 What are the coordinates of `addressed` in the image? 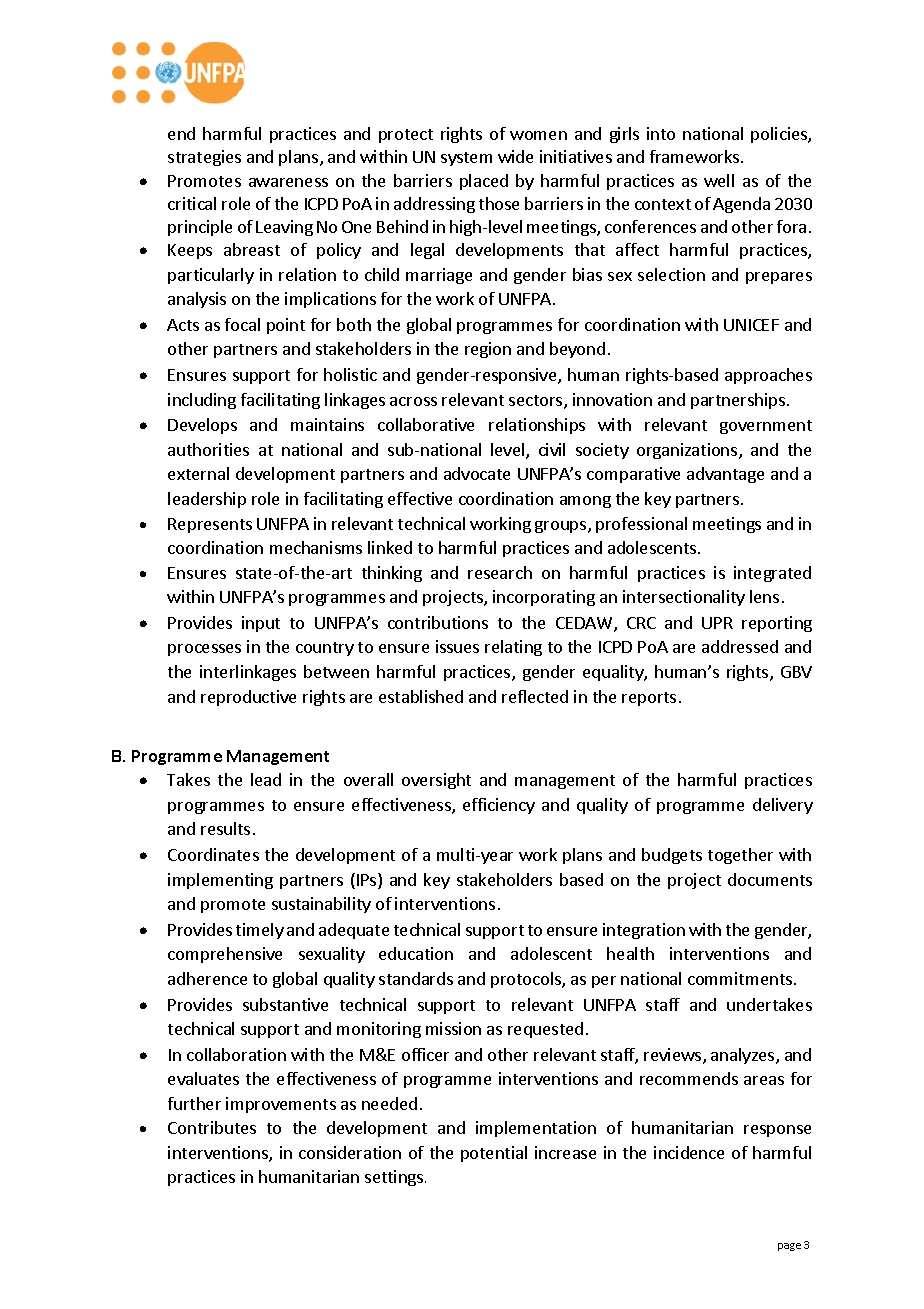 It's located at (740, 646).
